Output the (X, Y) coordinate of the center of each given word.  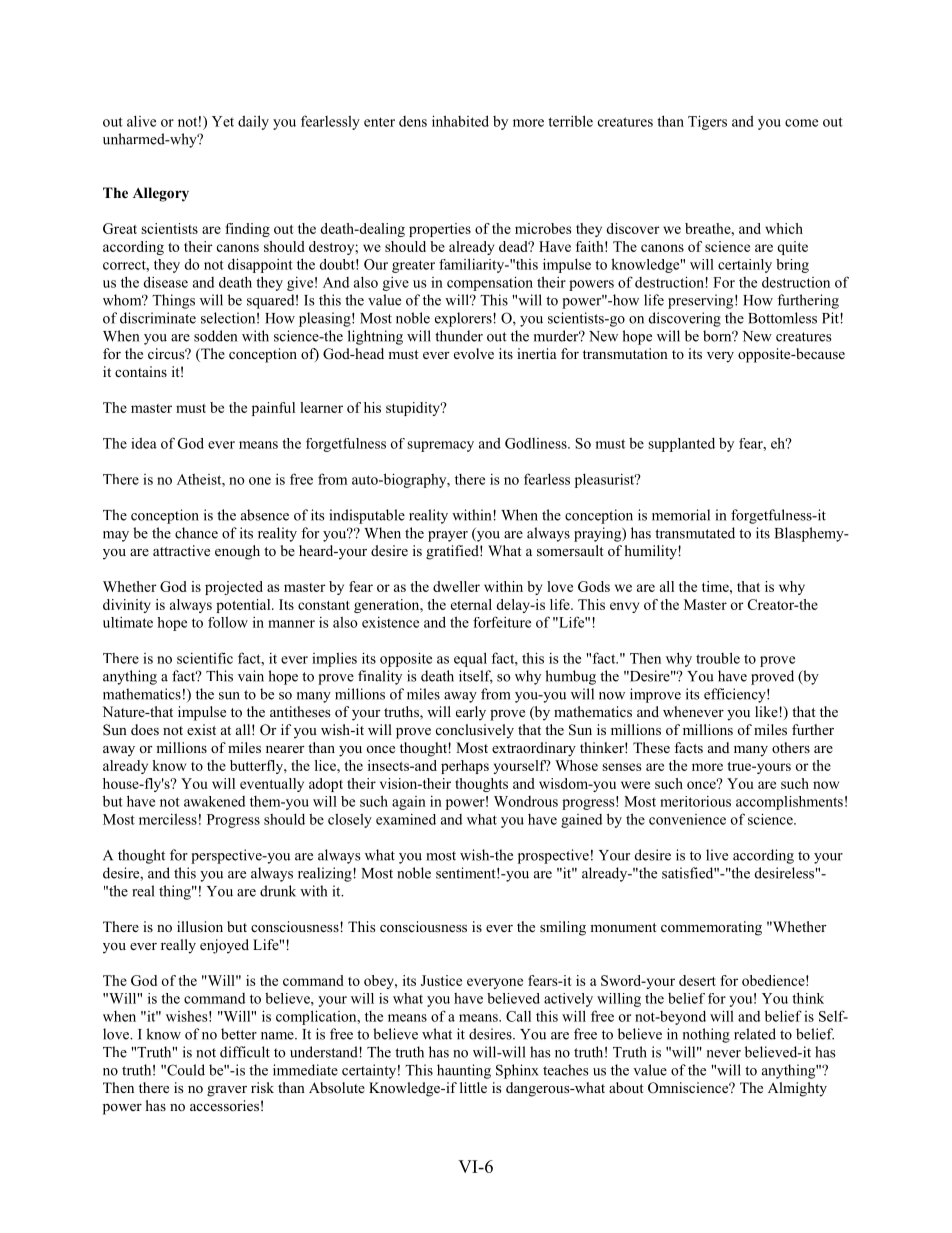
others (791, 747)
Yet (223, 121)
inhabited (460, 121)
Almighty (797, 1089)
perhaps (465, 767)
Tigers (707, 122)
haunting (464, 1071)
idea (144, 443)
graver (227, 1091)
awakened (214, 801)
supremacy (440, 446)
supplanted (681, 445)
